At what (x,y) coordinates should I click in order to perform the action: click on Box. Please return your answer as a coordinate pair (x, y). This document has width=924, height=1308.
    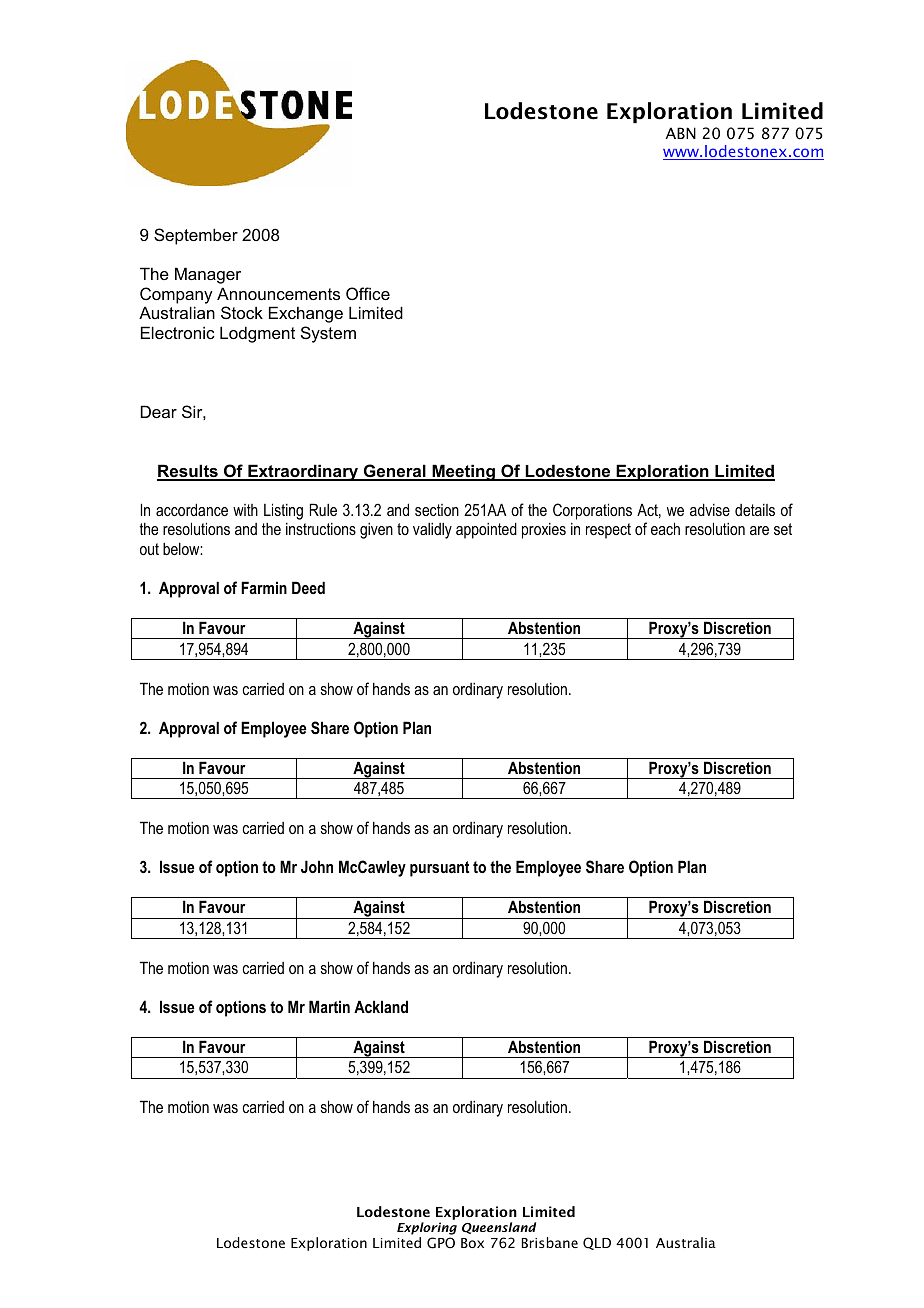
    Looking at the image, I should click on (472, 1243).
